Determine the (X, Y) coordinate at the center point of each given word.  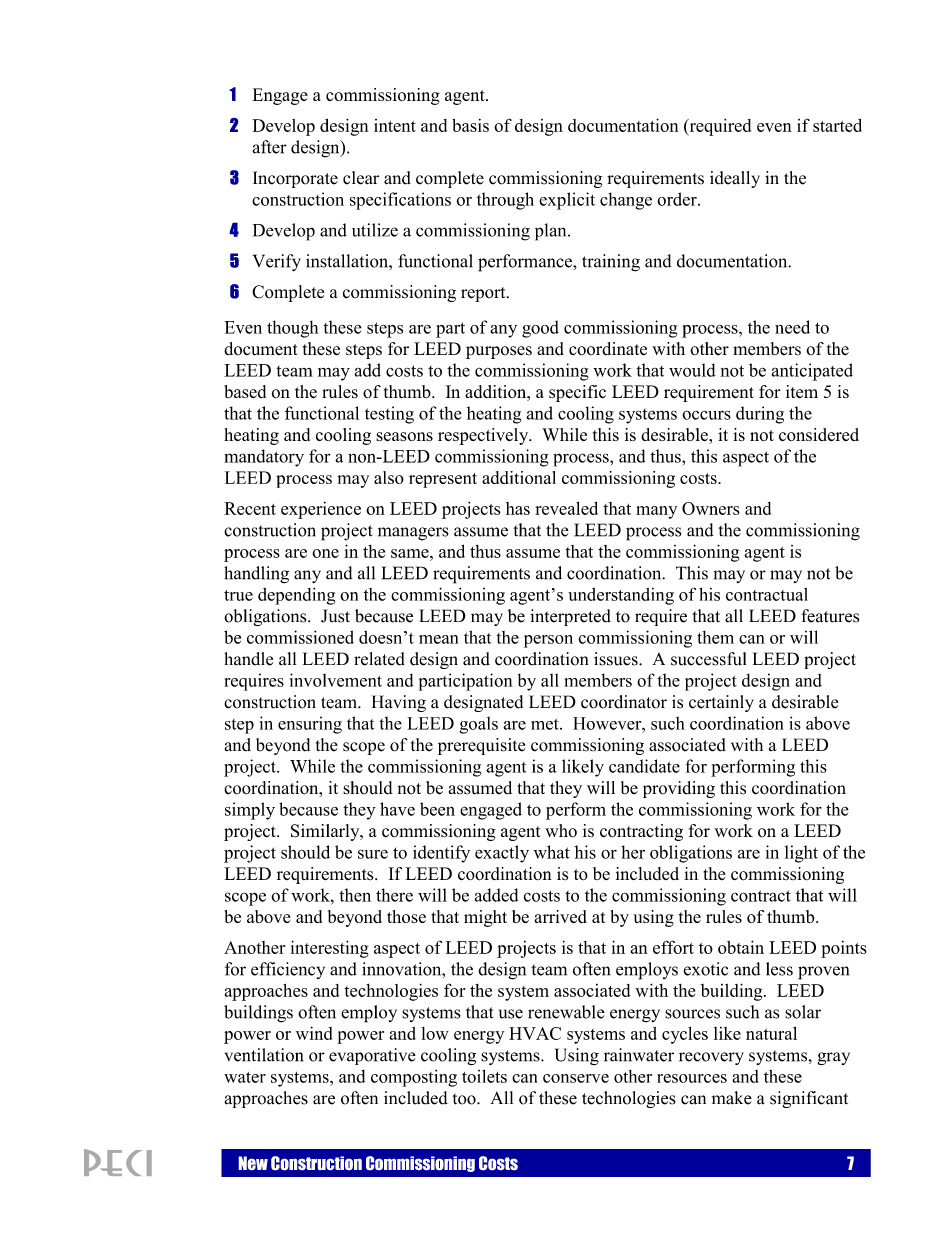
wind (314, 1033)
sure (373, 854)
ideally (735, 179)
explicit (567, 201)
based (245, 392)
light (801, 854)
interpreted (570, 617)
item (802, 391)
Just (335, 616)
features (830, 616)
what (552, 852)
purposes (499, 352)
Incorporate (295, 179)
